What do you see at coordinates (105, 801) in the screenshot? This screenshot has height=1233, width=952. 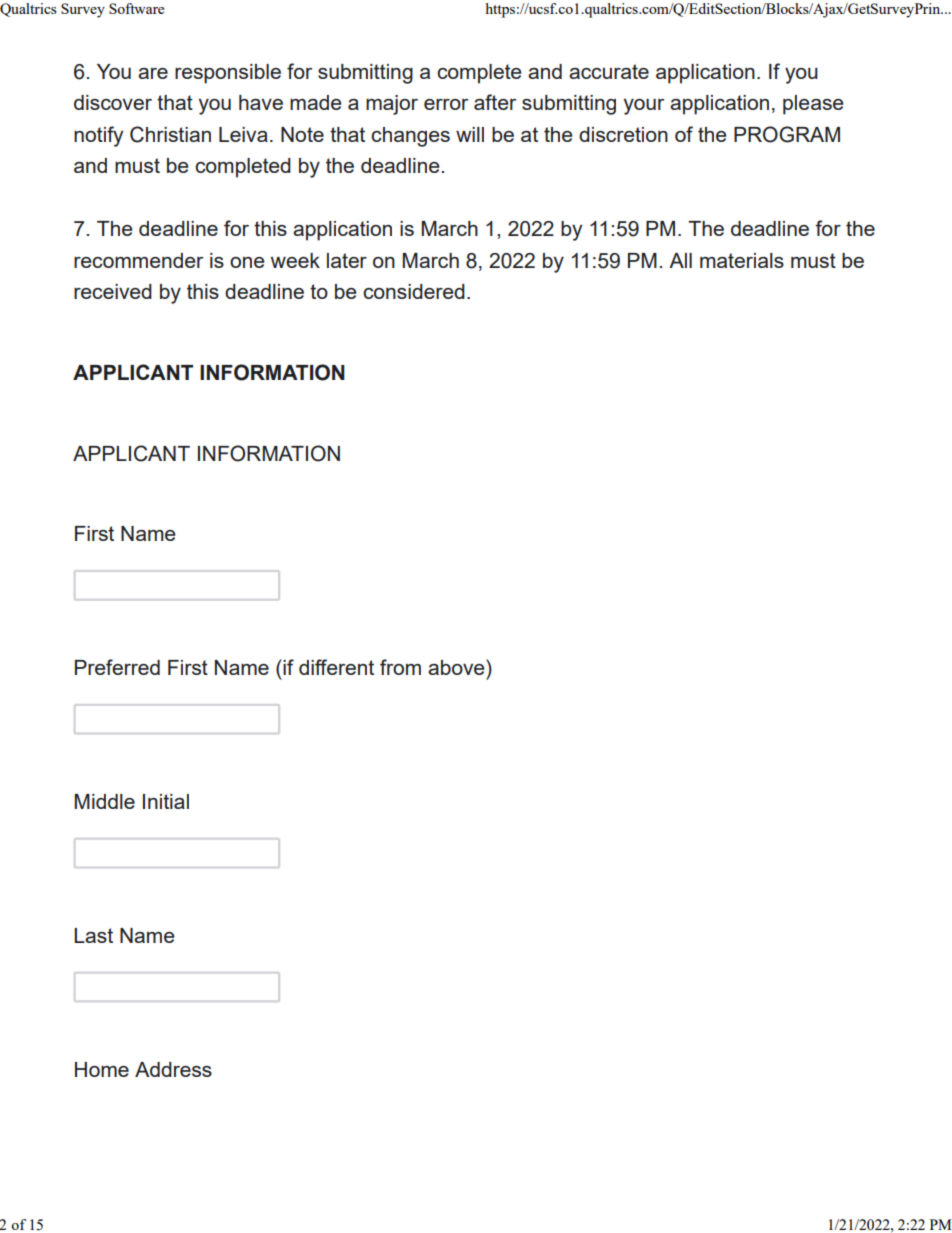 I see `Middle` at bounding box center [105, 801].
